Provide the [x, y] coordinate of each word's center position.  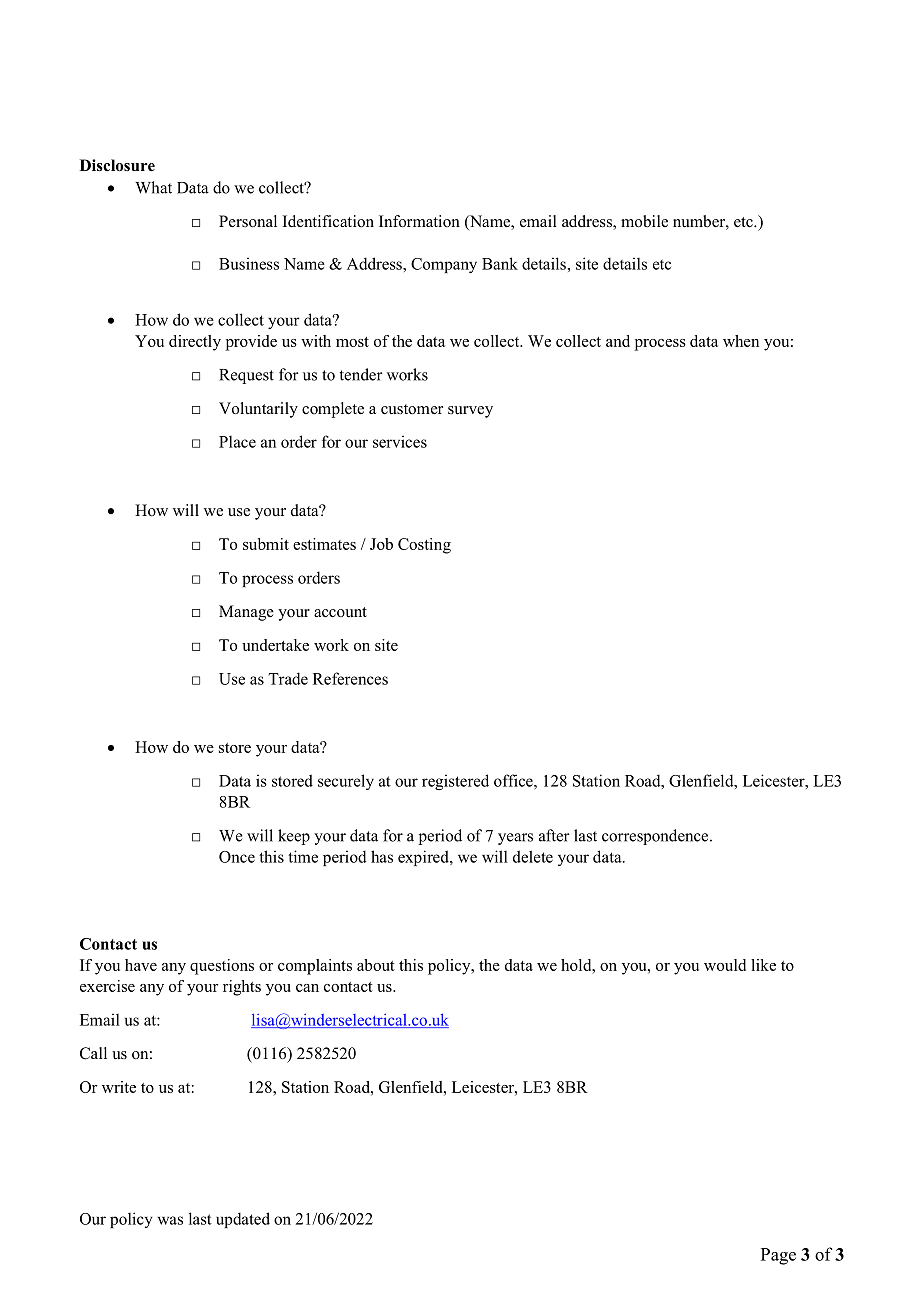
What [153, 187]
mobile [644, 221]
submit [266, 544]
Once [237, 857]
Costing [424, 546]
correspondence [656, 837]
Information [419, 221]
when [741, 341]
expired [424, 858]
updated [243, 1220]
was [170, 1220]
